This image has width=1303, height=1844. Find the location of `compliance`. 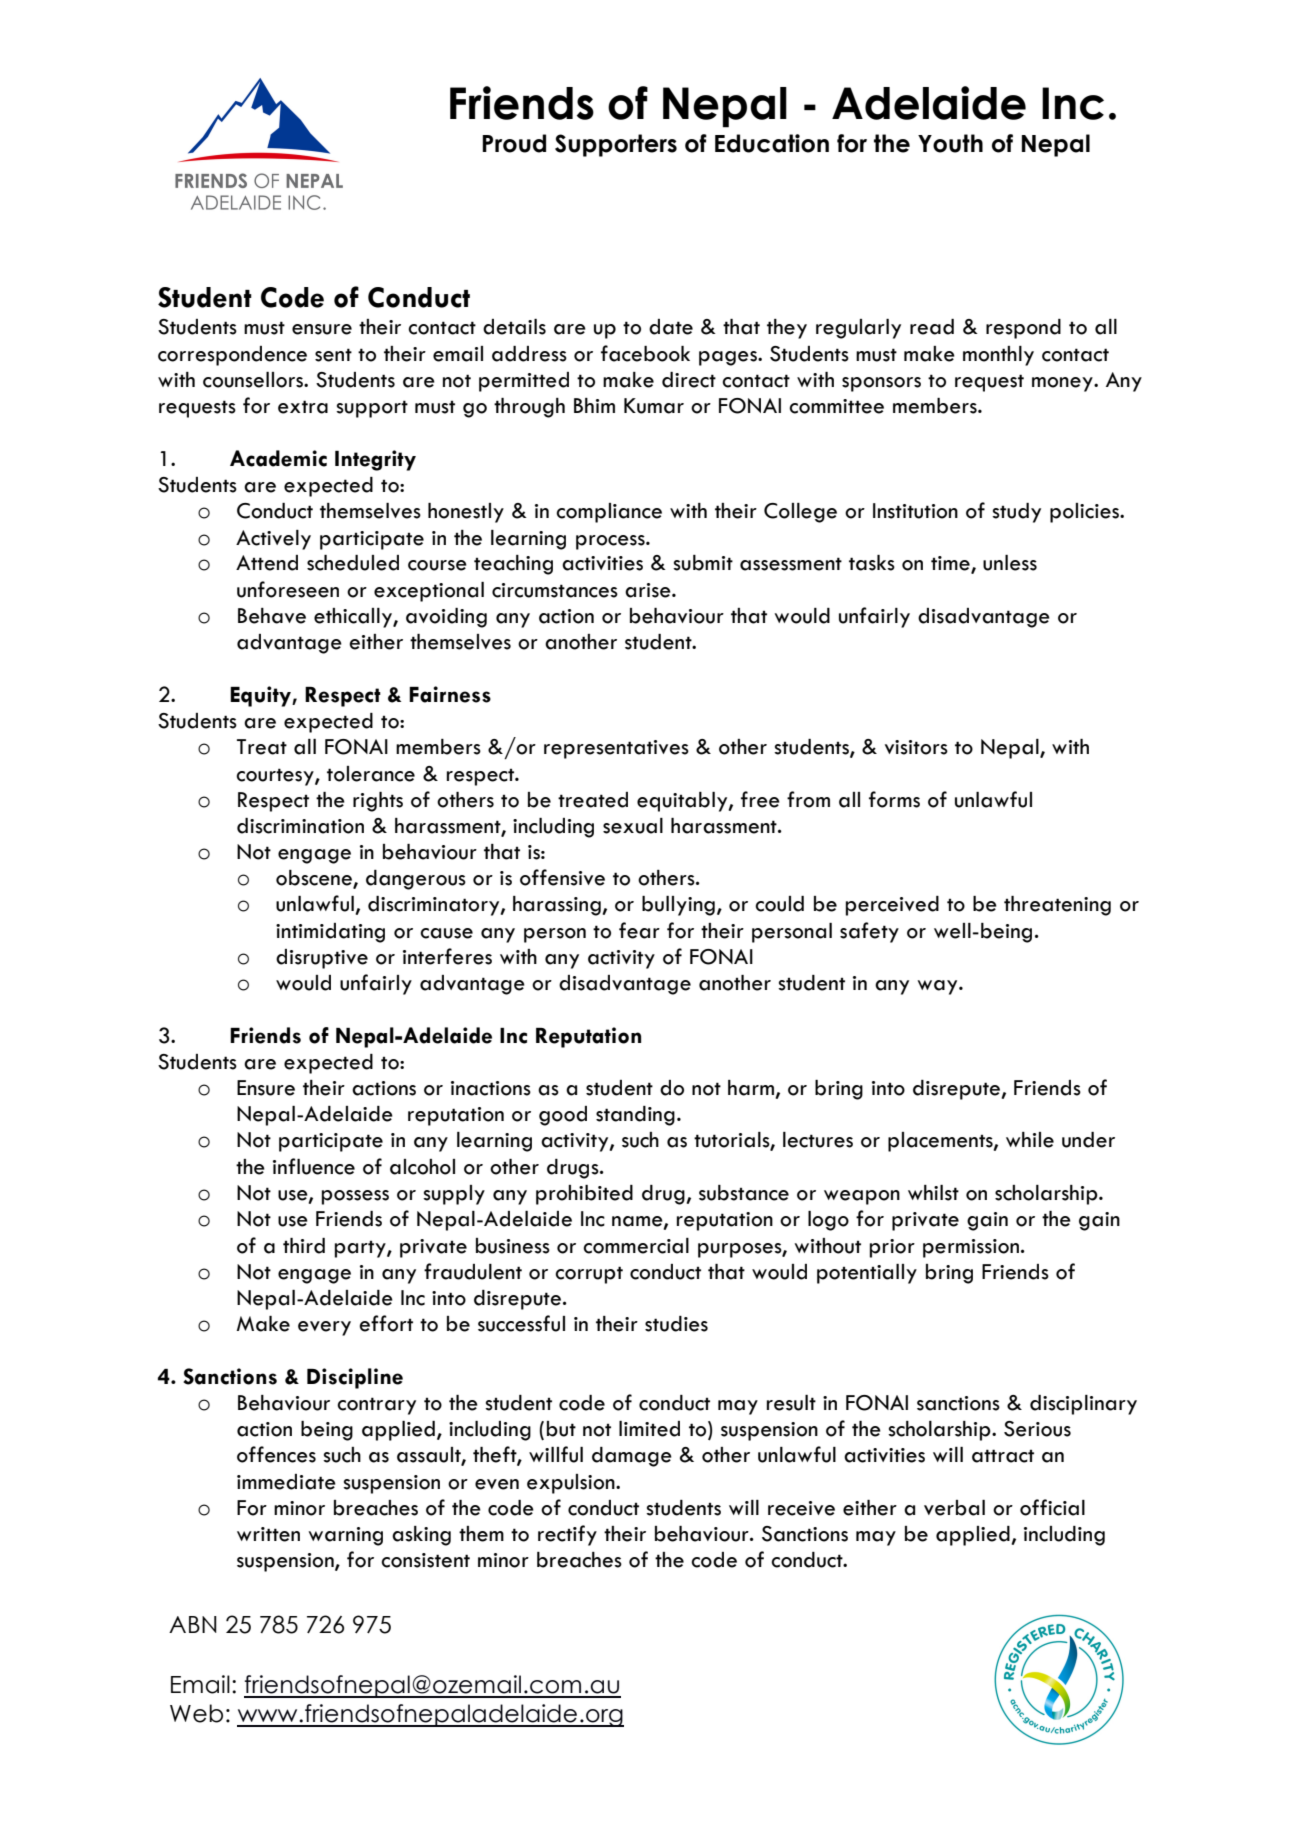

compliance is located at coordinates (609, 513).
